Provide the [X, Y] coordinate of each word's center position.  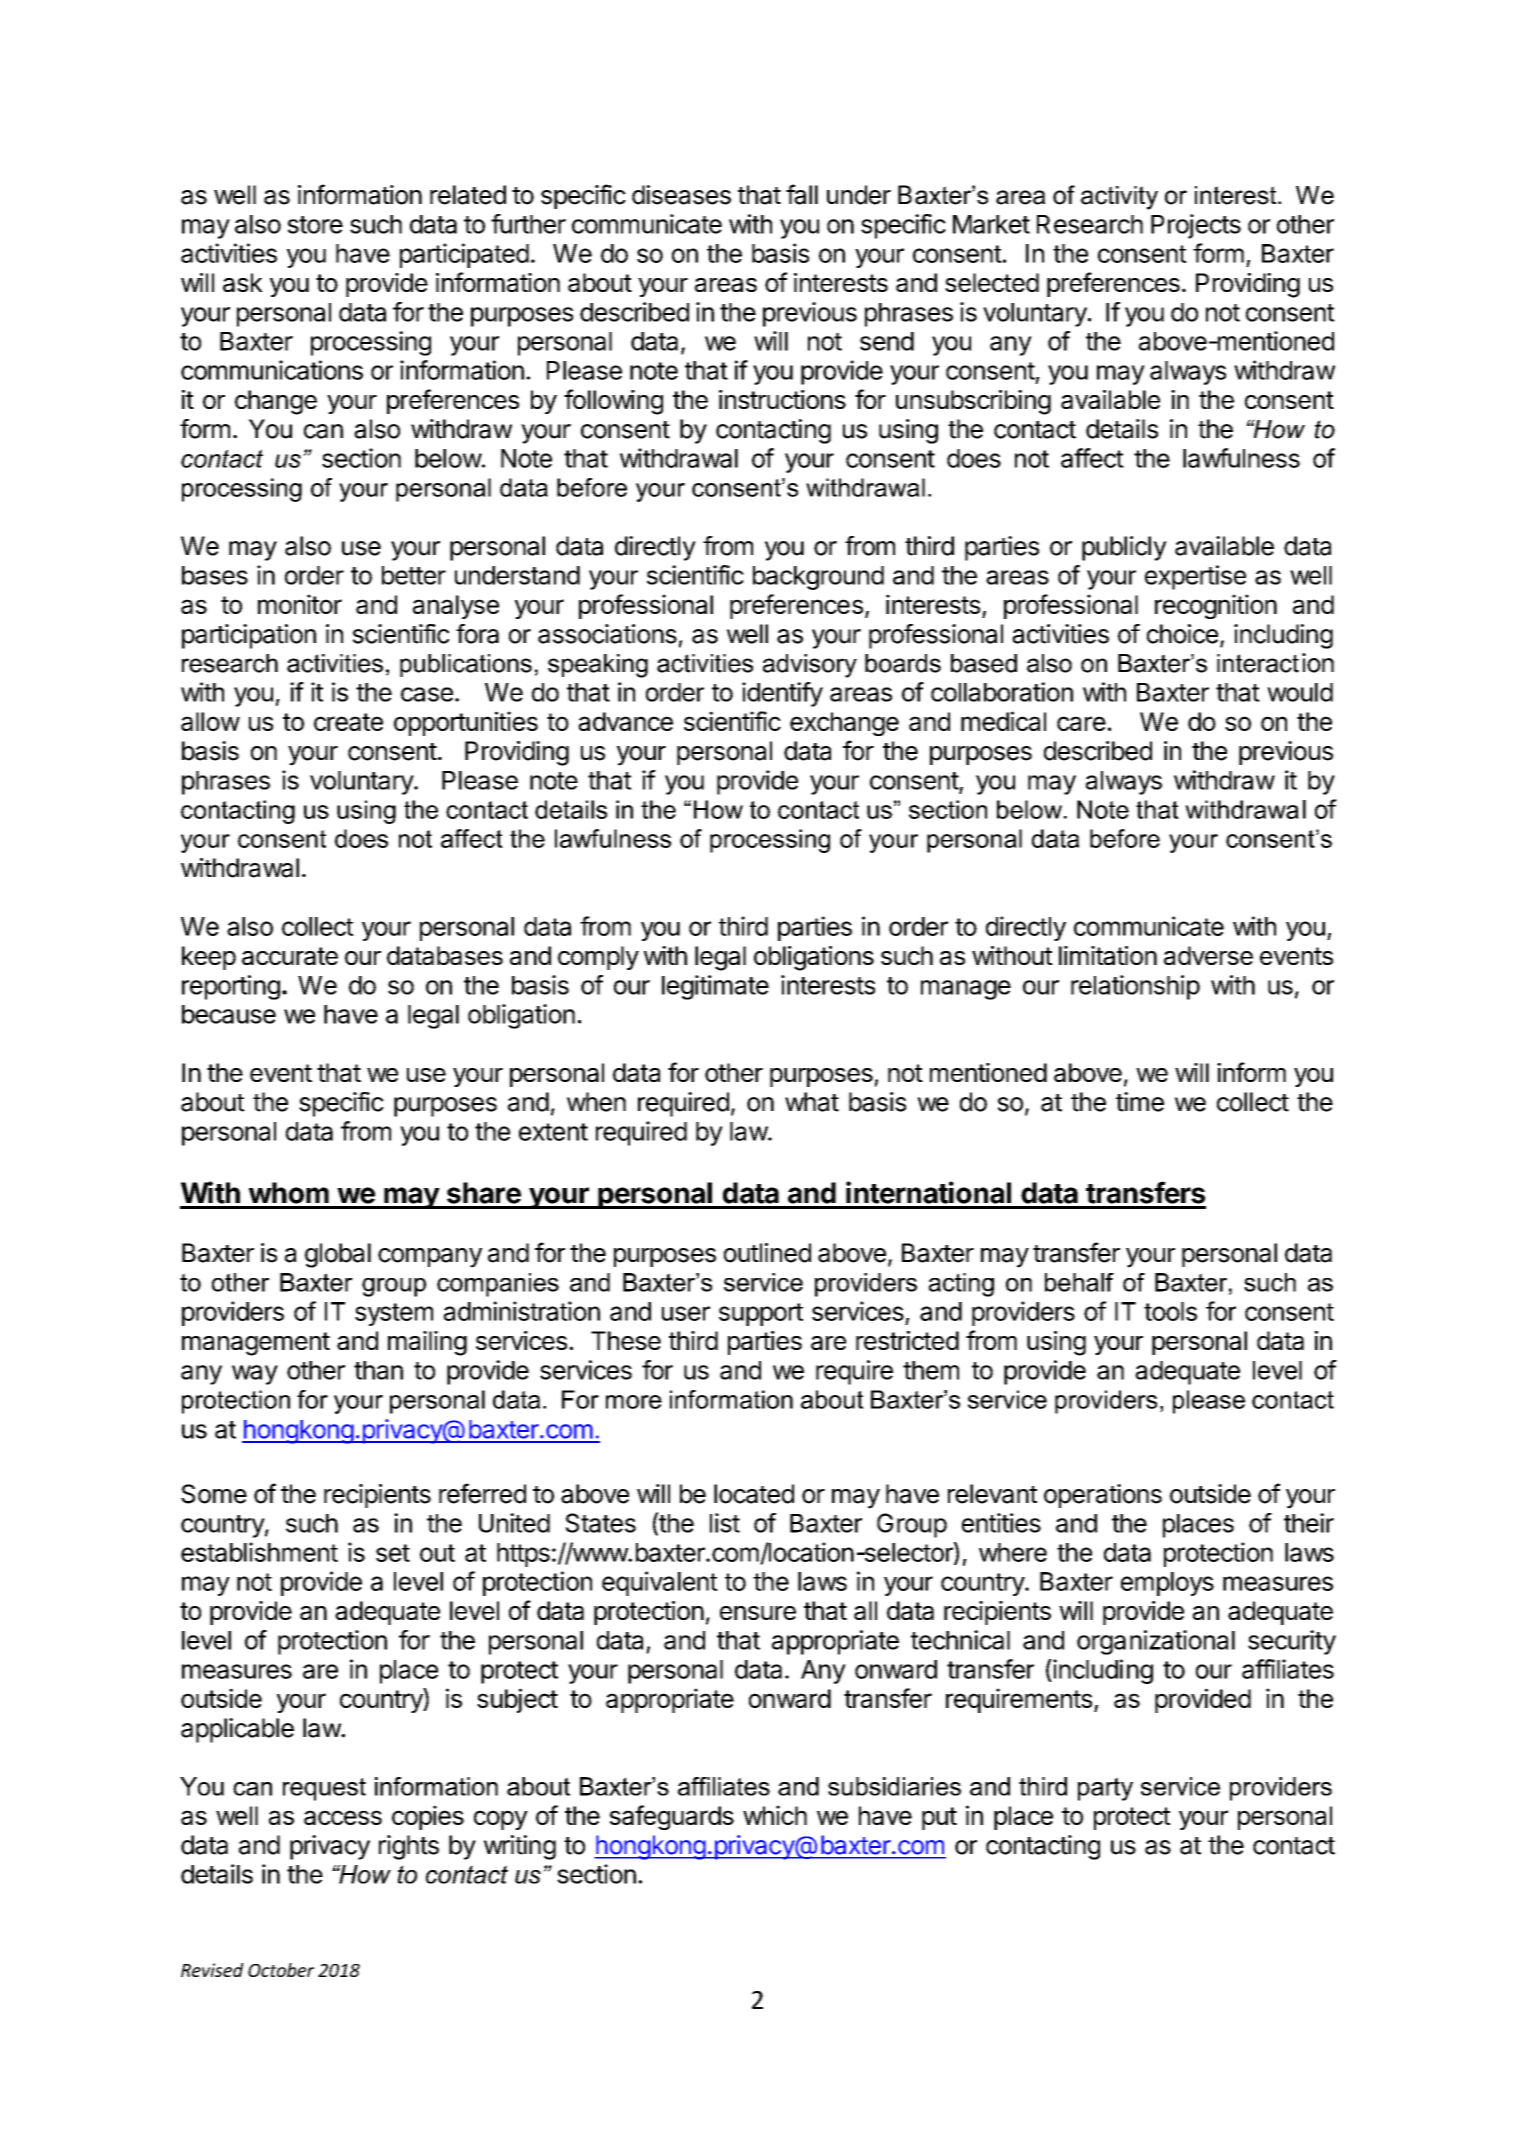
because [229, 1014]
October [281, 1970]
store [315, 225]
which [775, 1815]
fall [802, 194]
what [812, 1102]
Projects [1196, 226]
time [1140, 1102]
